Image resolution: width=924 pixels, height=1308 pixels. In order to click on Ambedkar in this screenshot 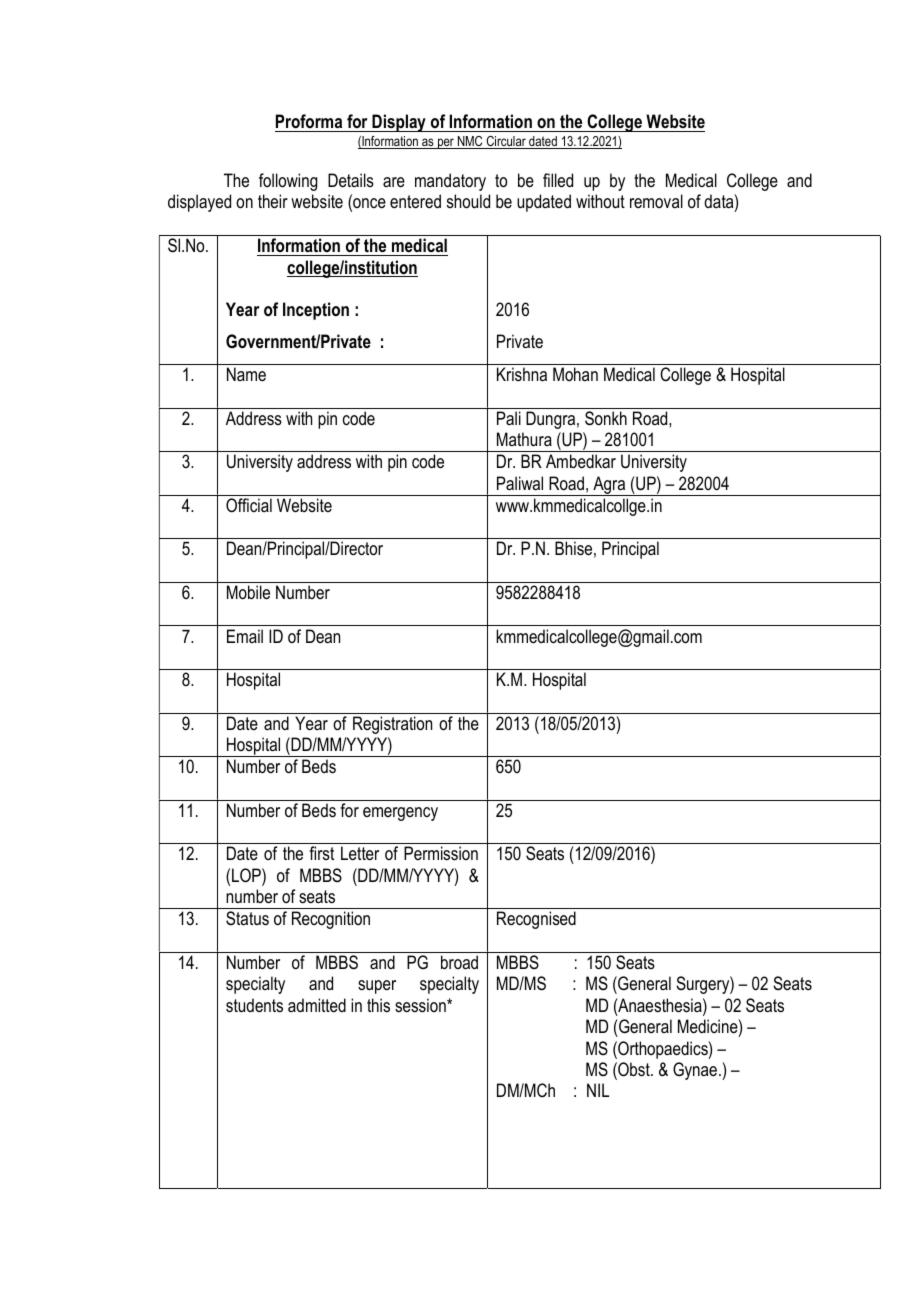, I will do `click(581, 461)`.
